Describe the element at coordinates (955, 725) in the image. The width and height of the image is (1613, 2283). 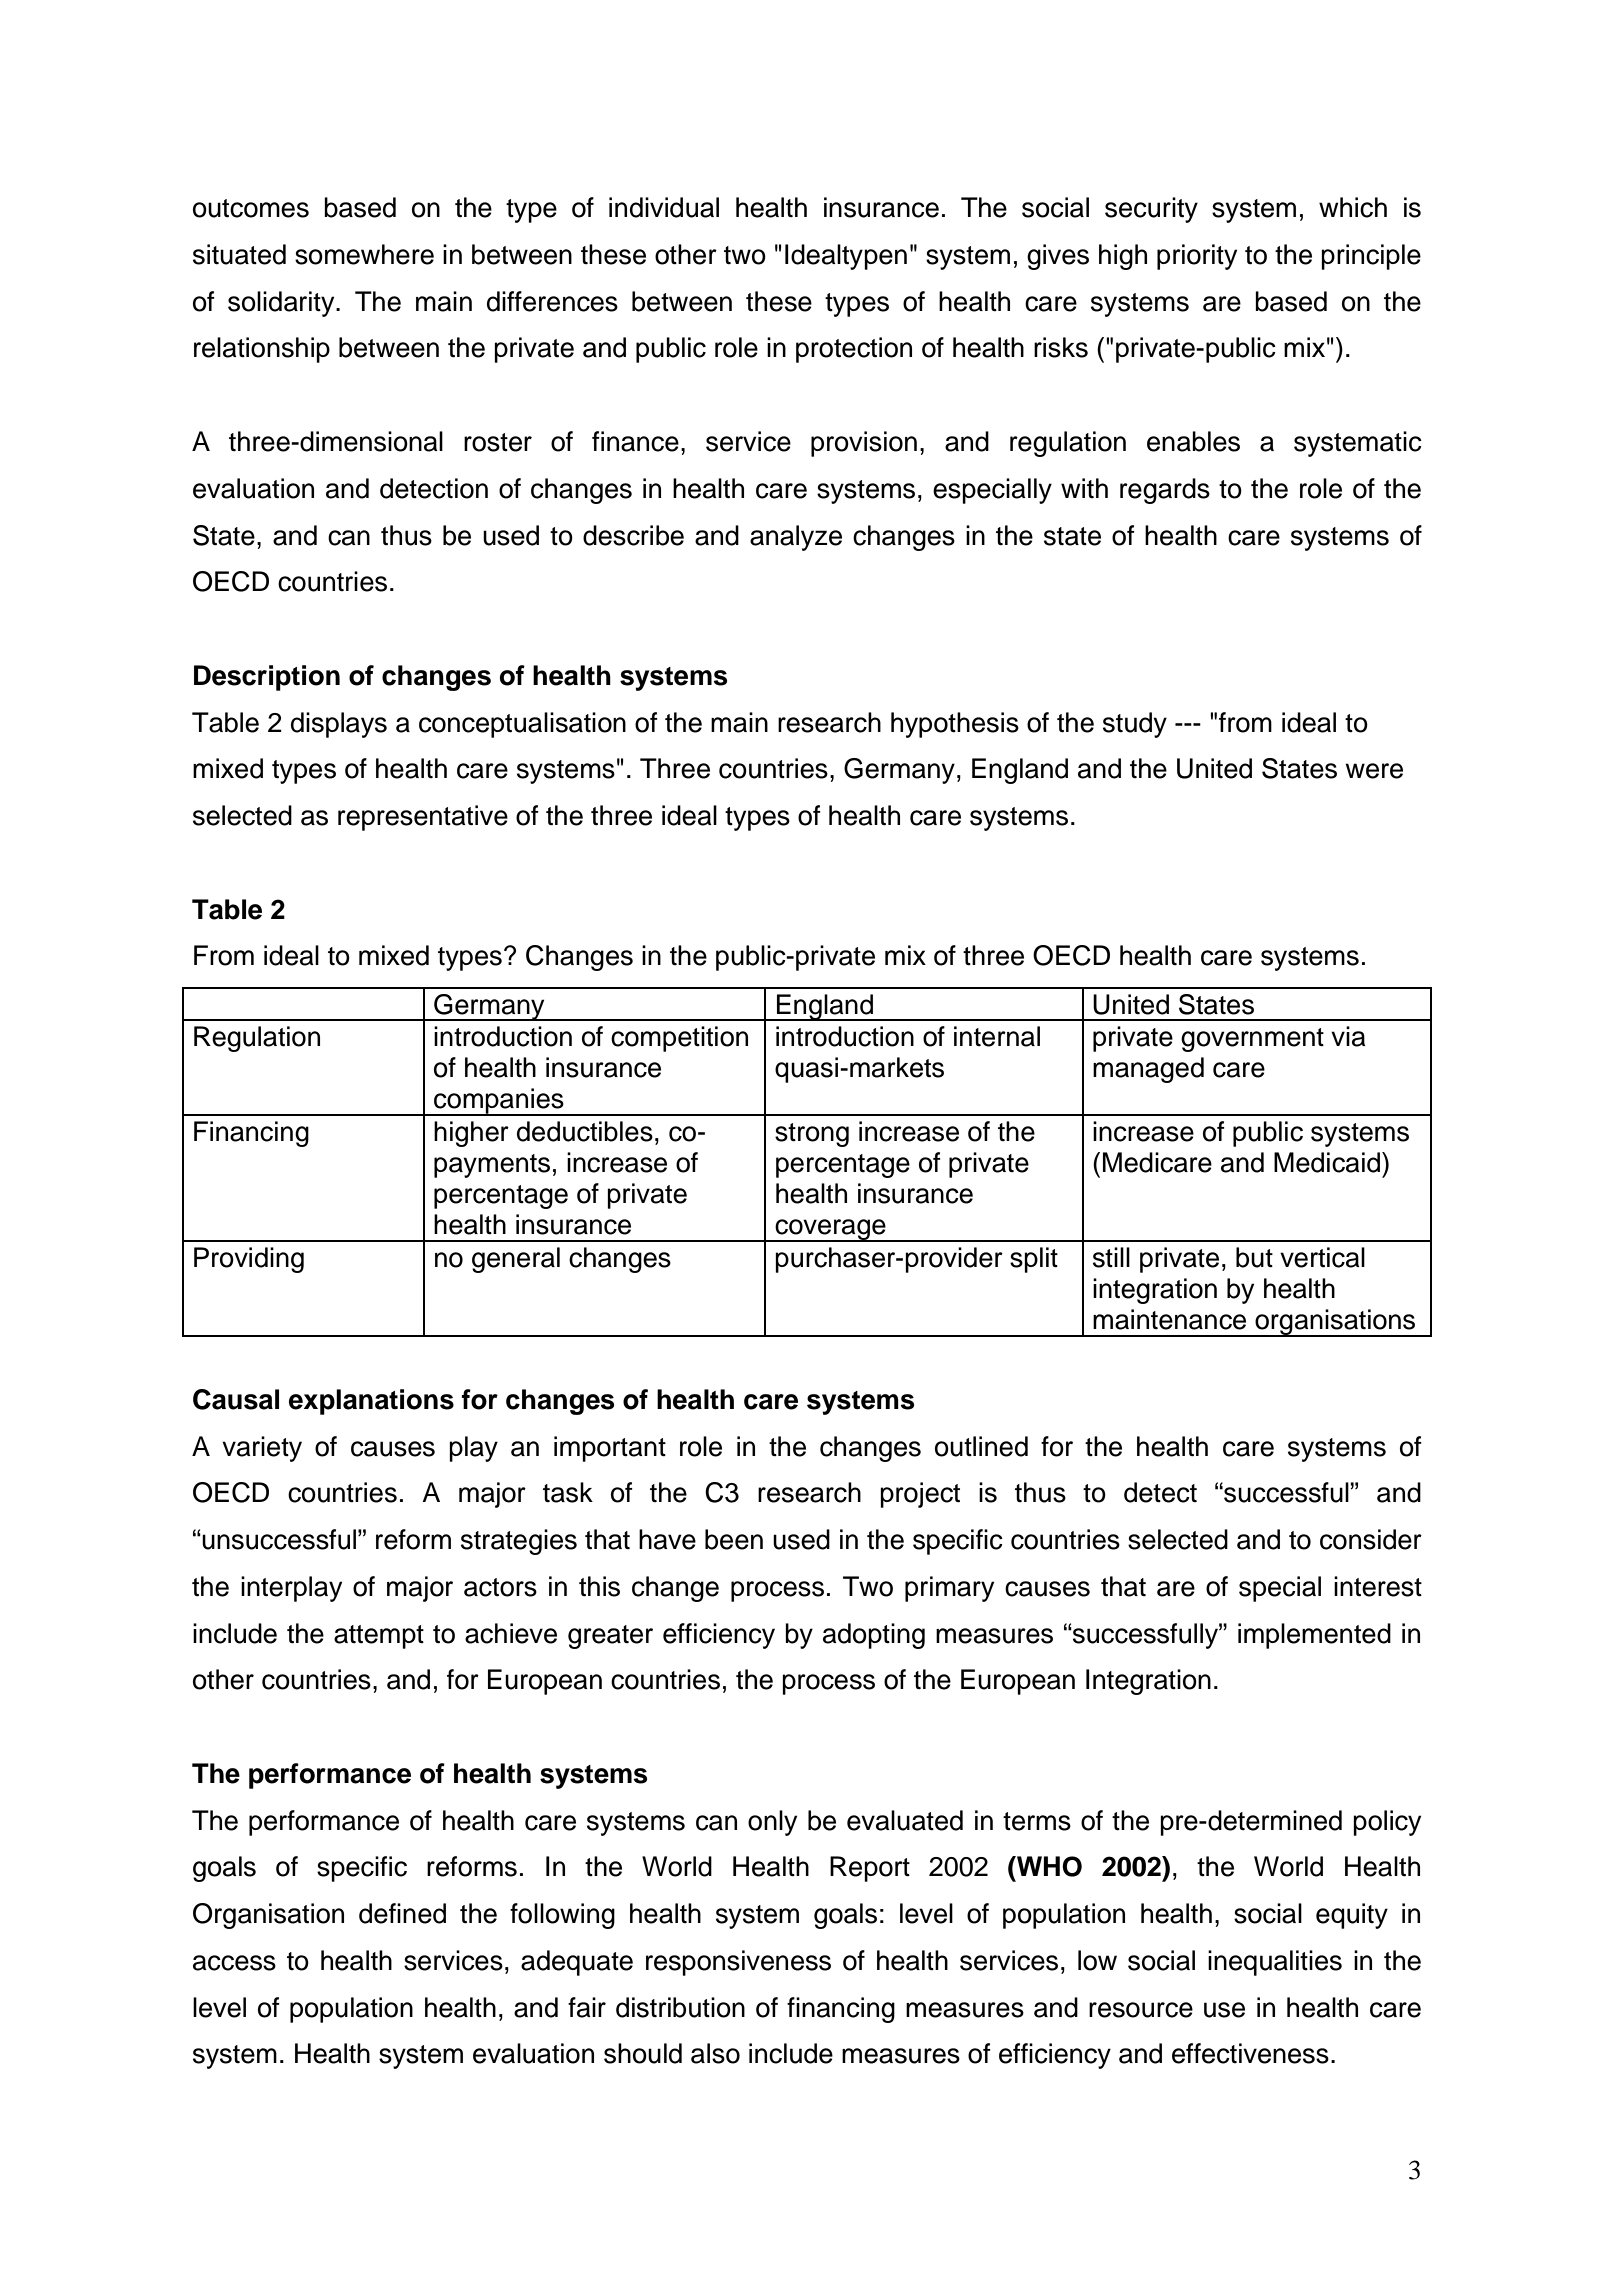
I see `hypothesis` at that location.
